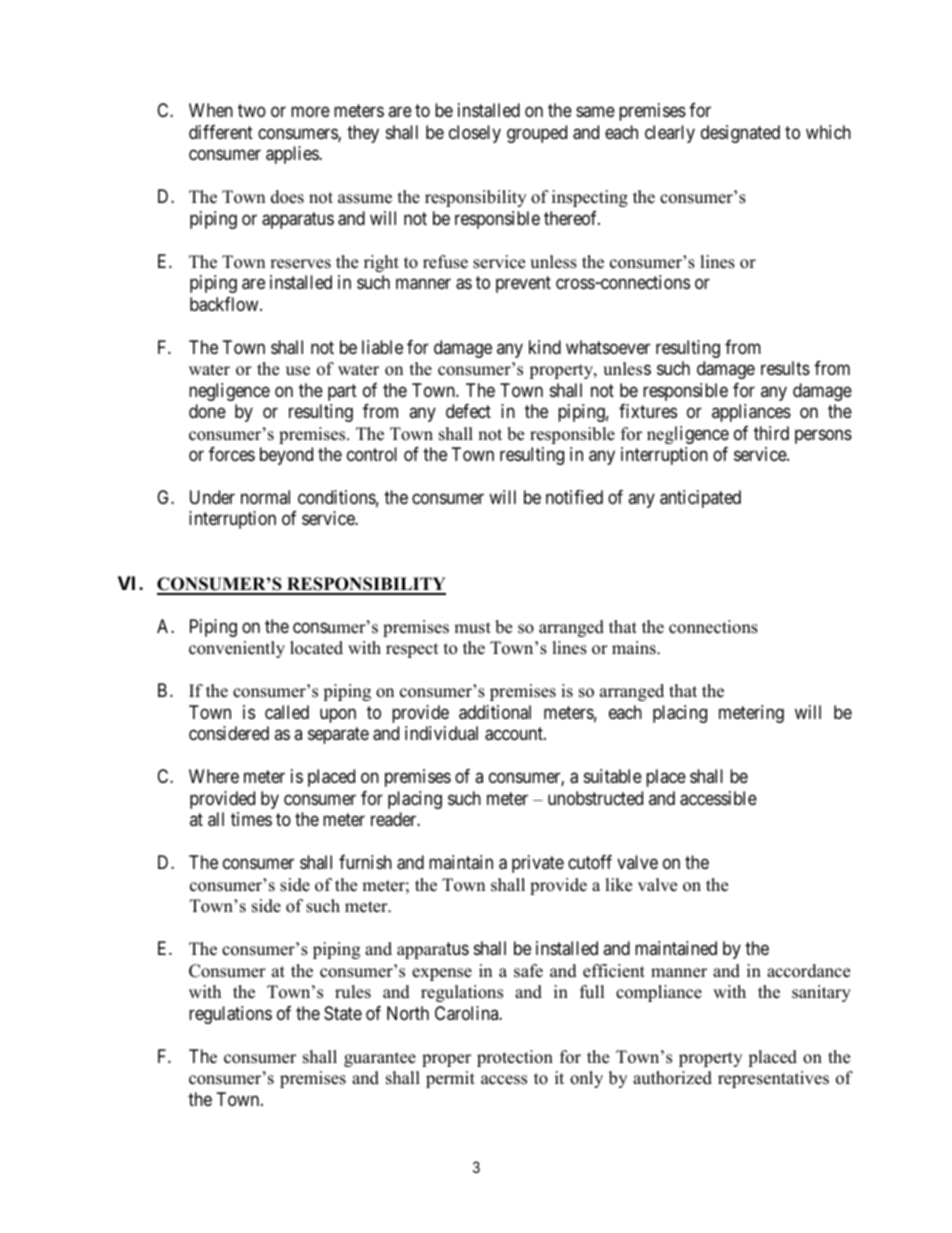  I want to click on part, so click(342, 392).
